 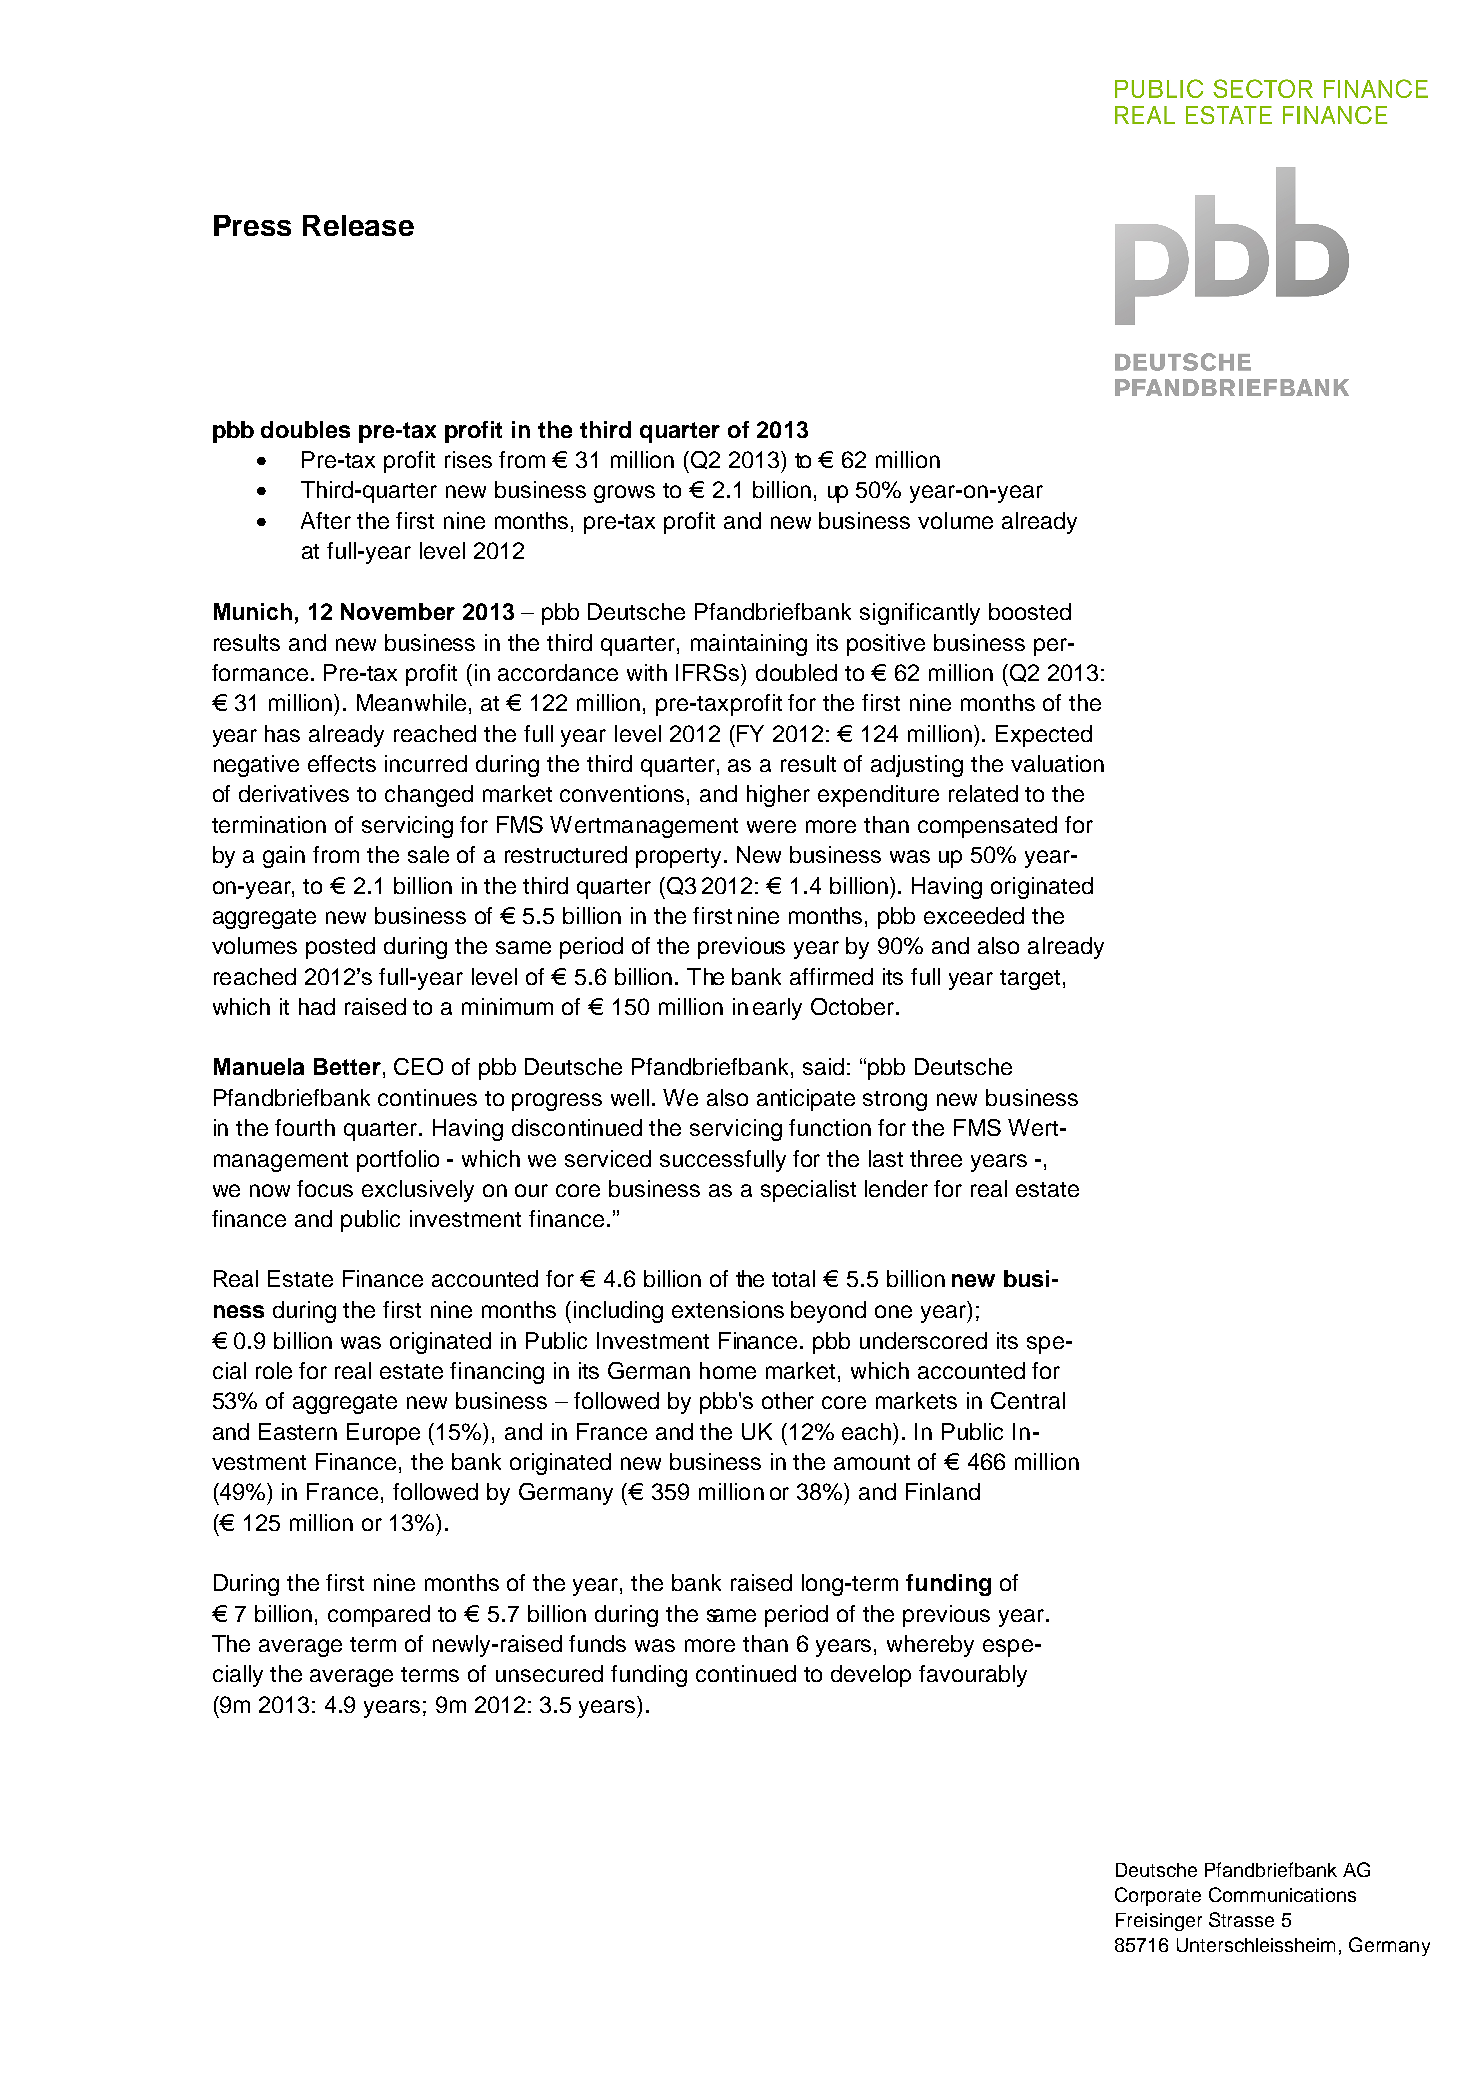 I want to click on said, so click(x=823, y=1066).
